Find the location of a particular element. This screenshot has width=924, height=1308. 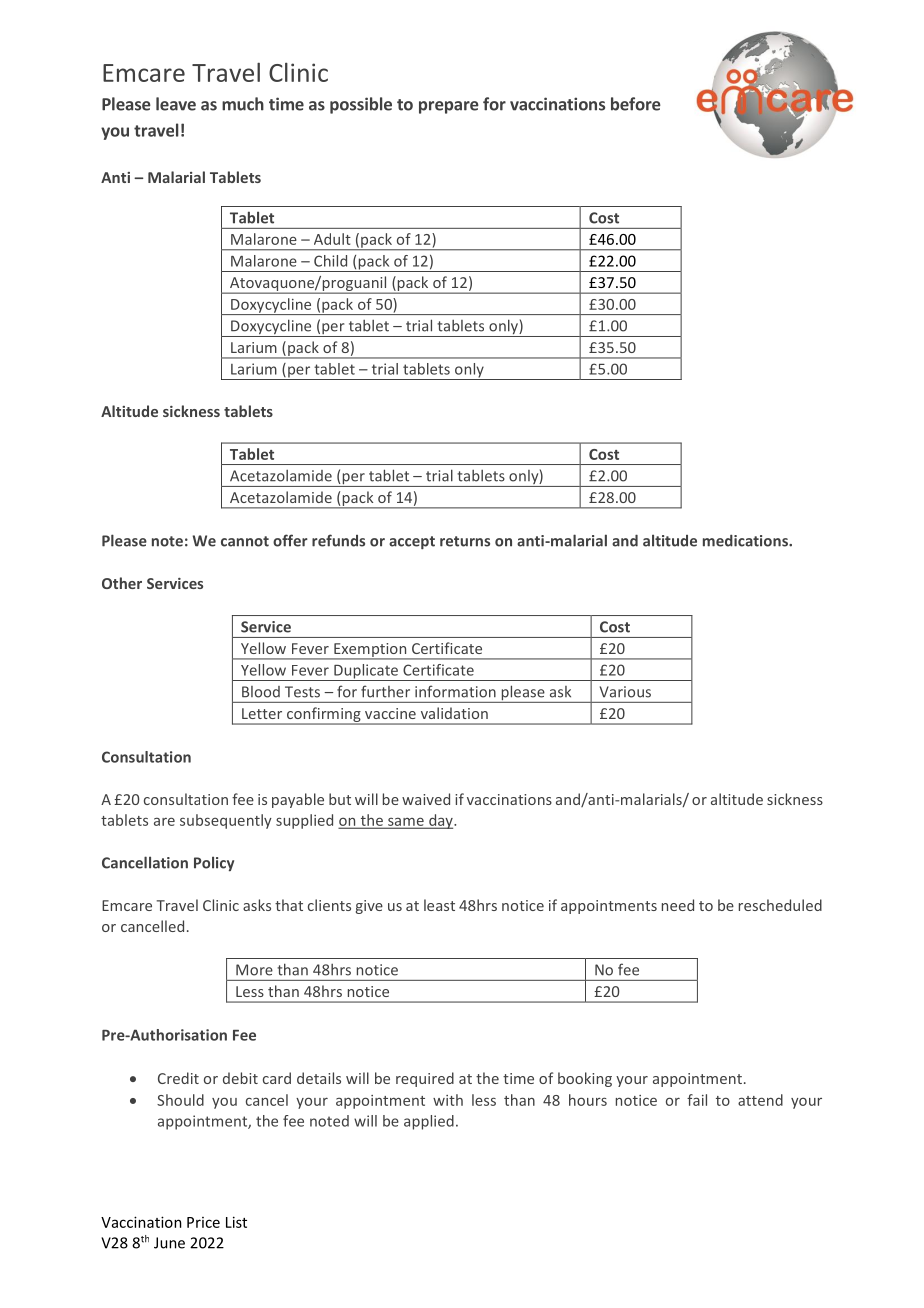

Blood is located at coordinates (261, 692).
